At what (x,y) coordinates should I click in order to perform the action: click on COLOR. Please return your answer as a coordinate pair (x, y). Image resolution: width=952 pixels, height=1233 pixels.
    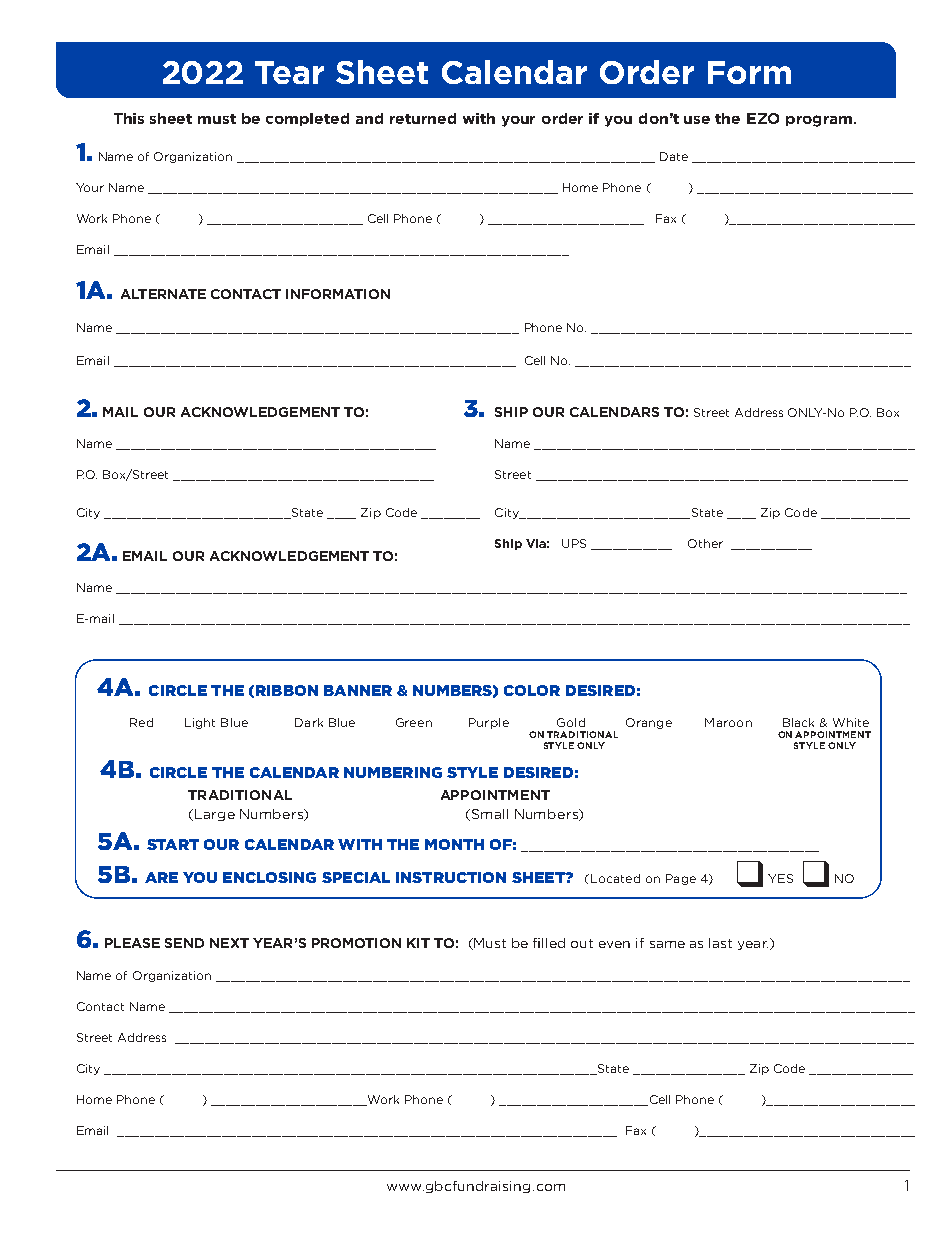
    Looking at the image, I should click on (532, 690).
